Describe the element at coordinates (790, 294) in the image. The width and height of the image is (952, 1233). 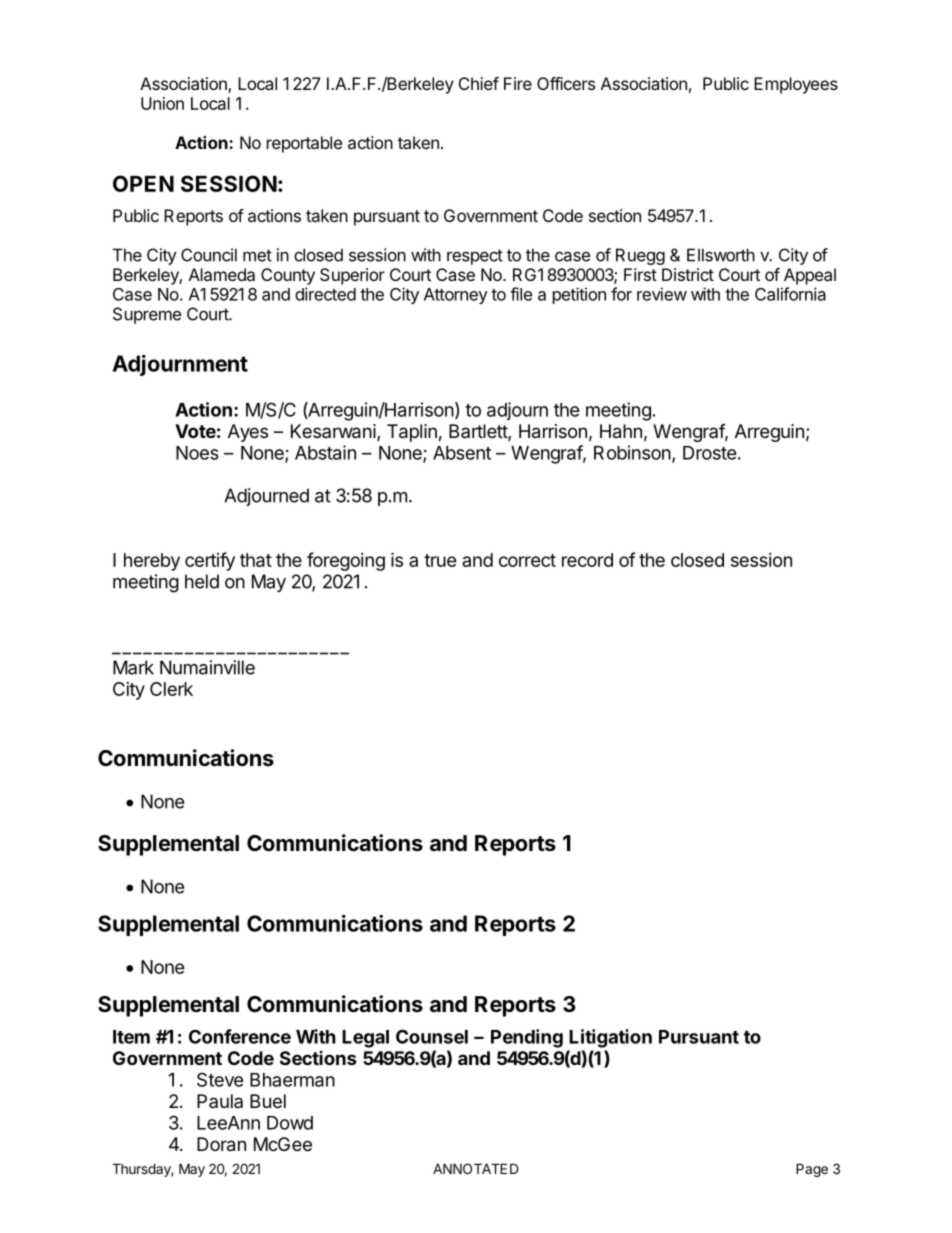
I see `California` at that location.
